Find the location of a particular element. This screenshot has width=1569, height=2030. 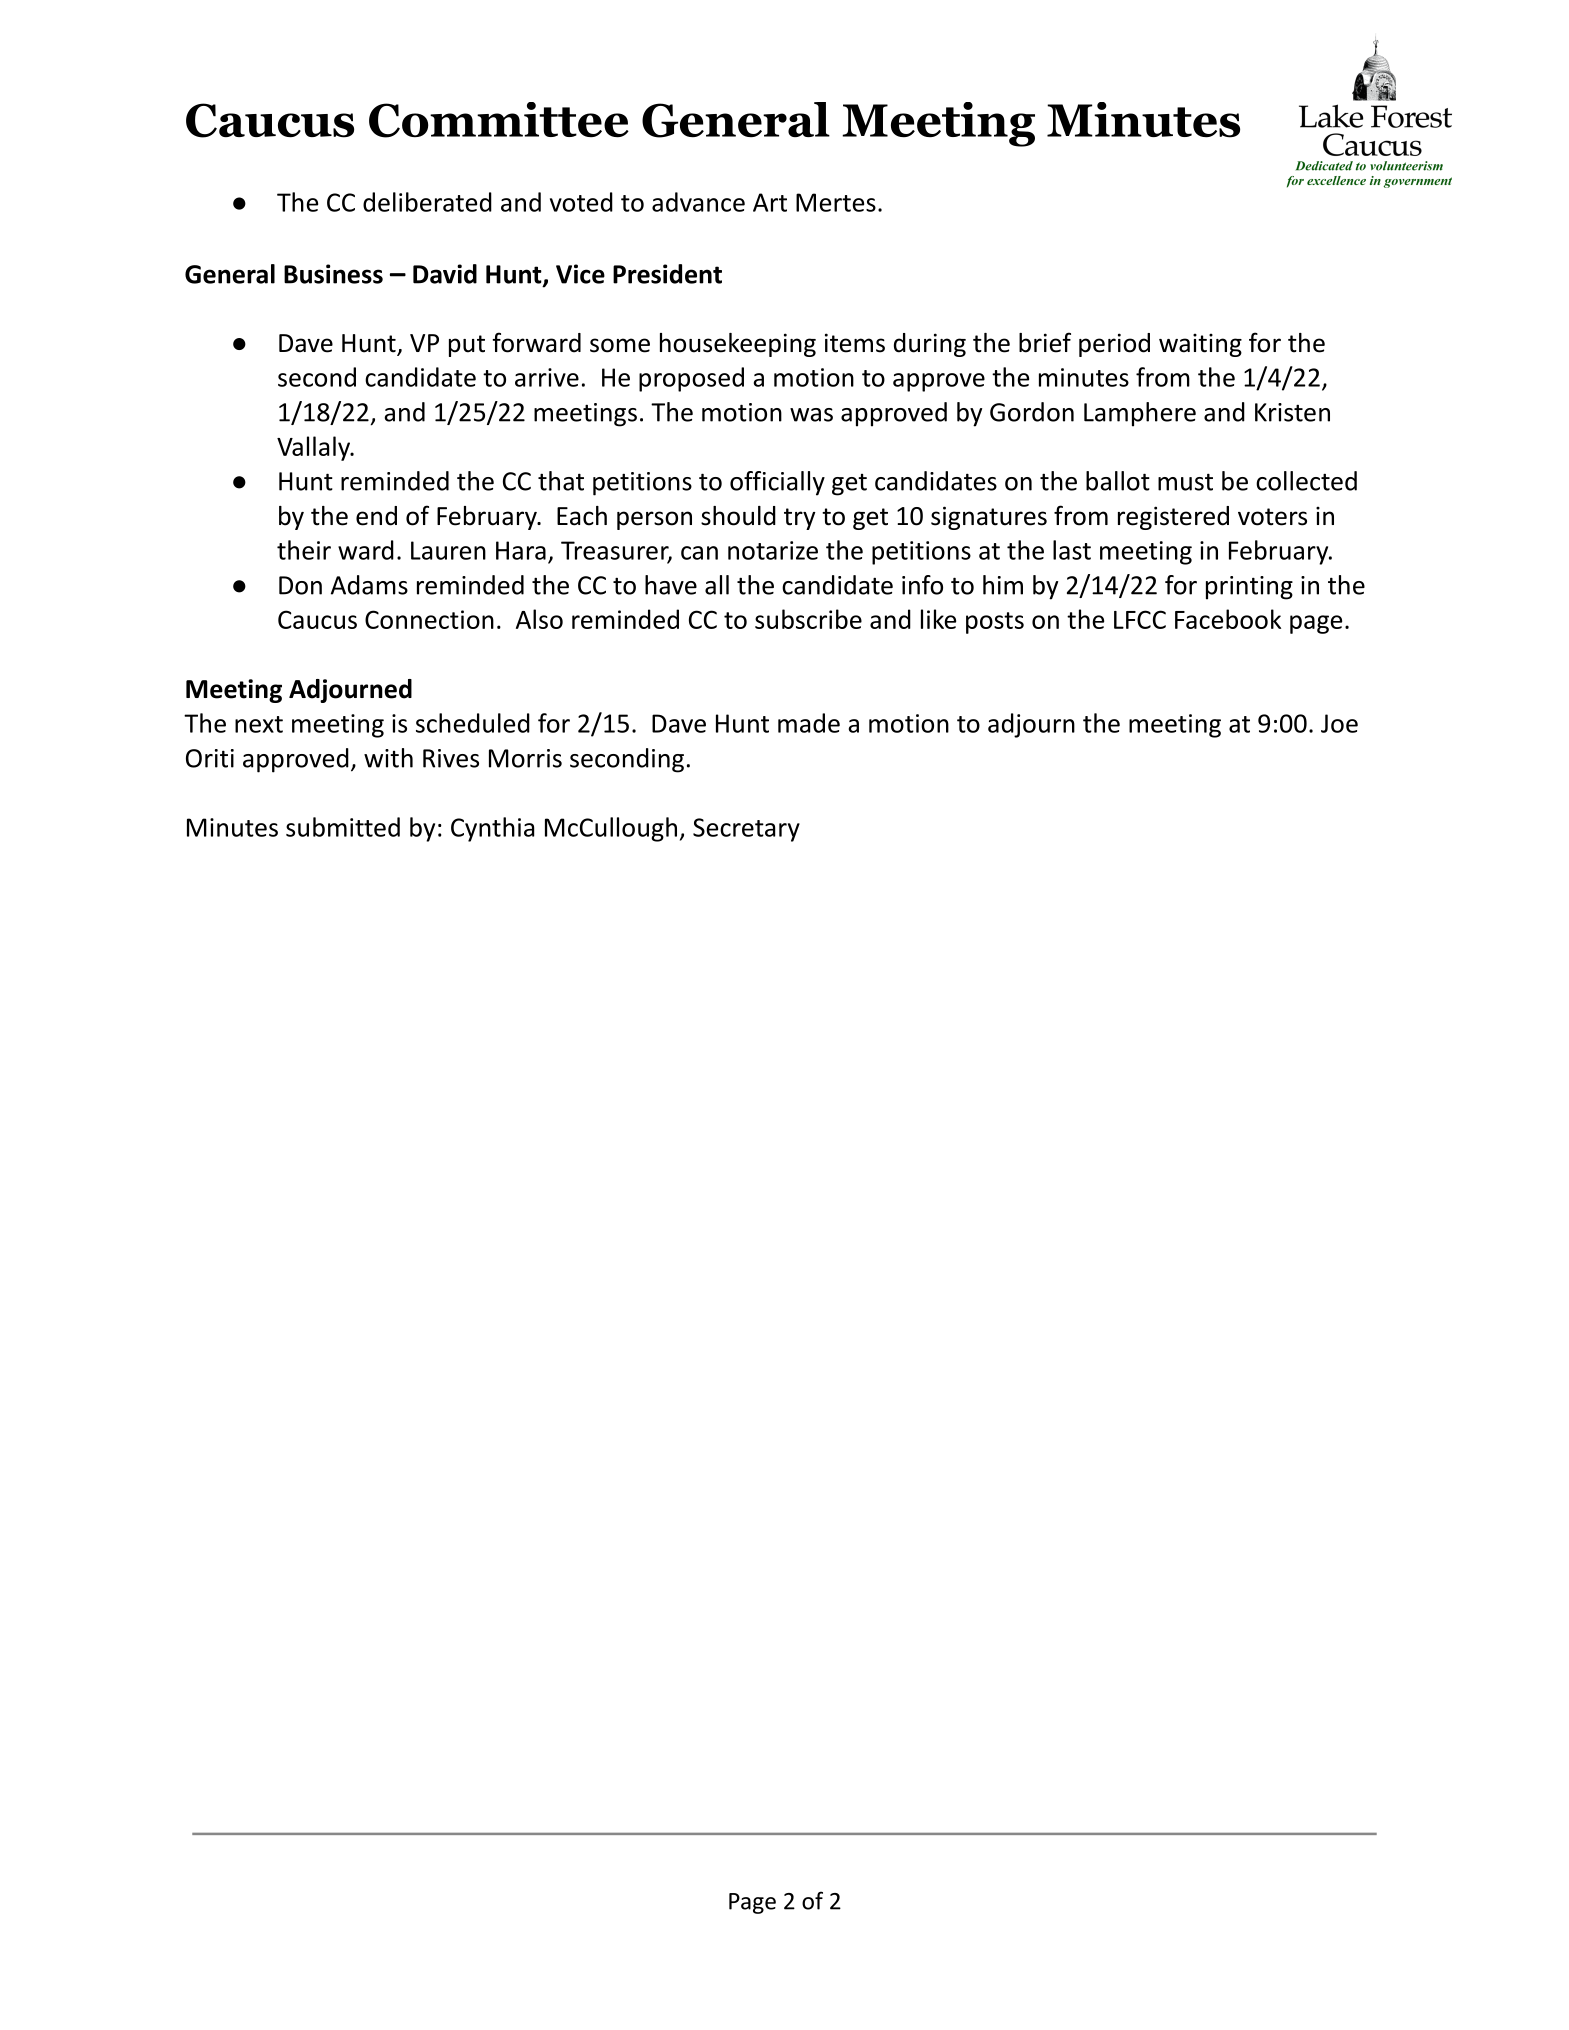

Art is located at coordinates (770, 202).
